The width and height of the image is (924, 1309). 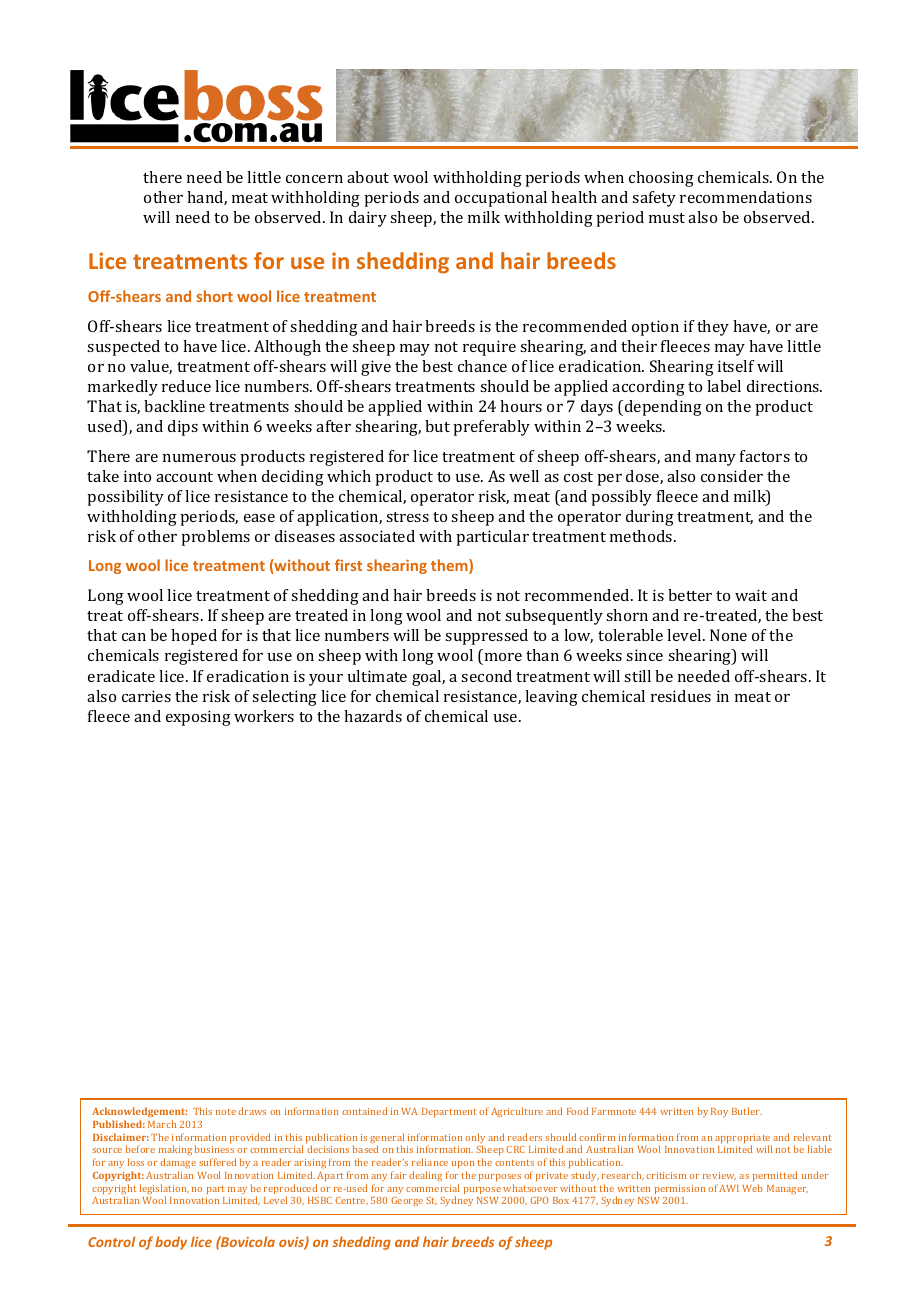 I want to click on residues, so click(x=681, y=696).
